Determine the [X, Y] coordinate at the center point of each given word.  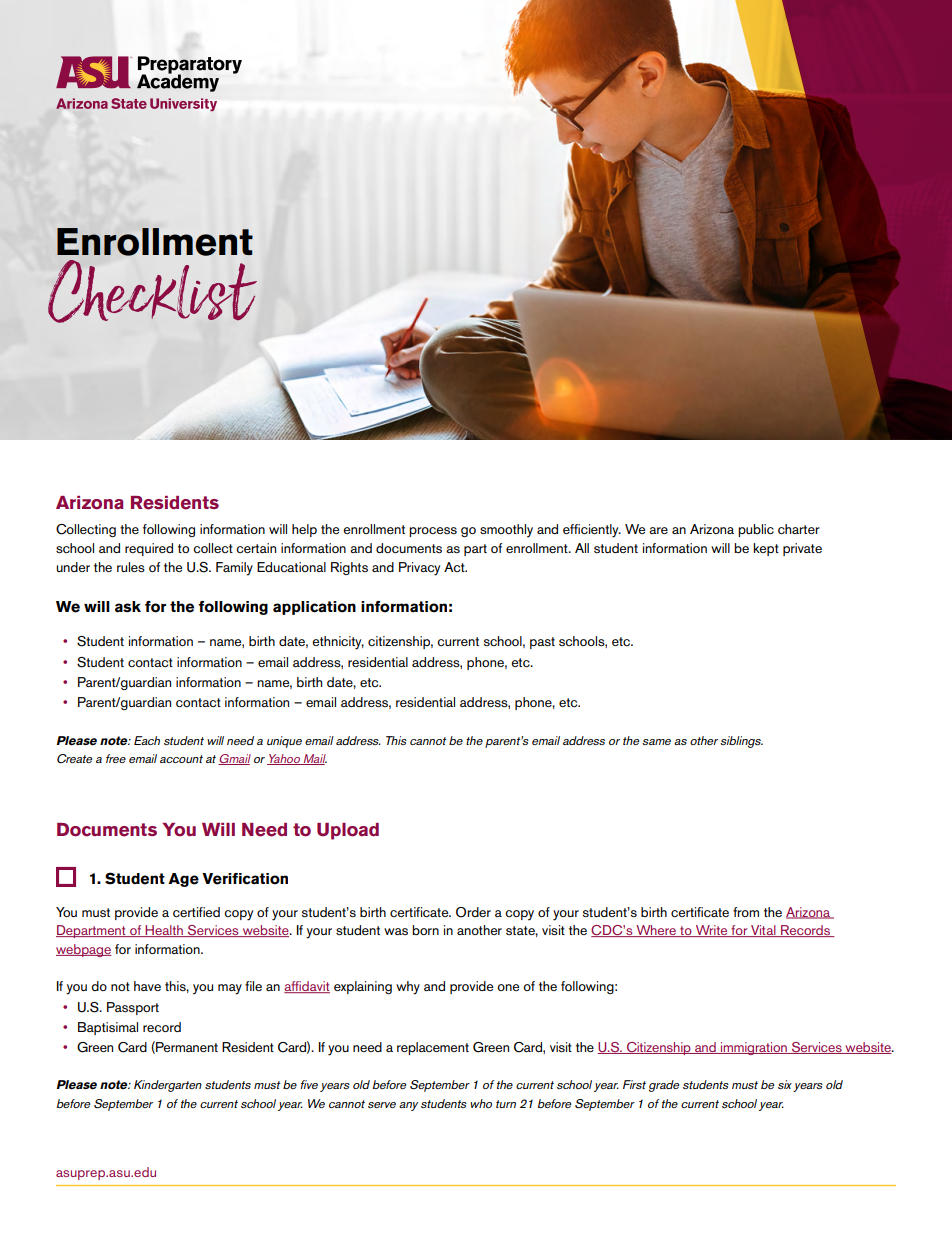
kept [766, 549]
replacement [433, 1048]
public [756, 530]
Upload [348, 831]
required [149, 549]
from [746, 912]
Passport [133, 1008]
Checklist [152, 291]
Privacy [419, 569]
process [433, 532]
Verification [245, 879]
